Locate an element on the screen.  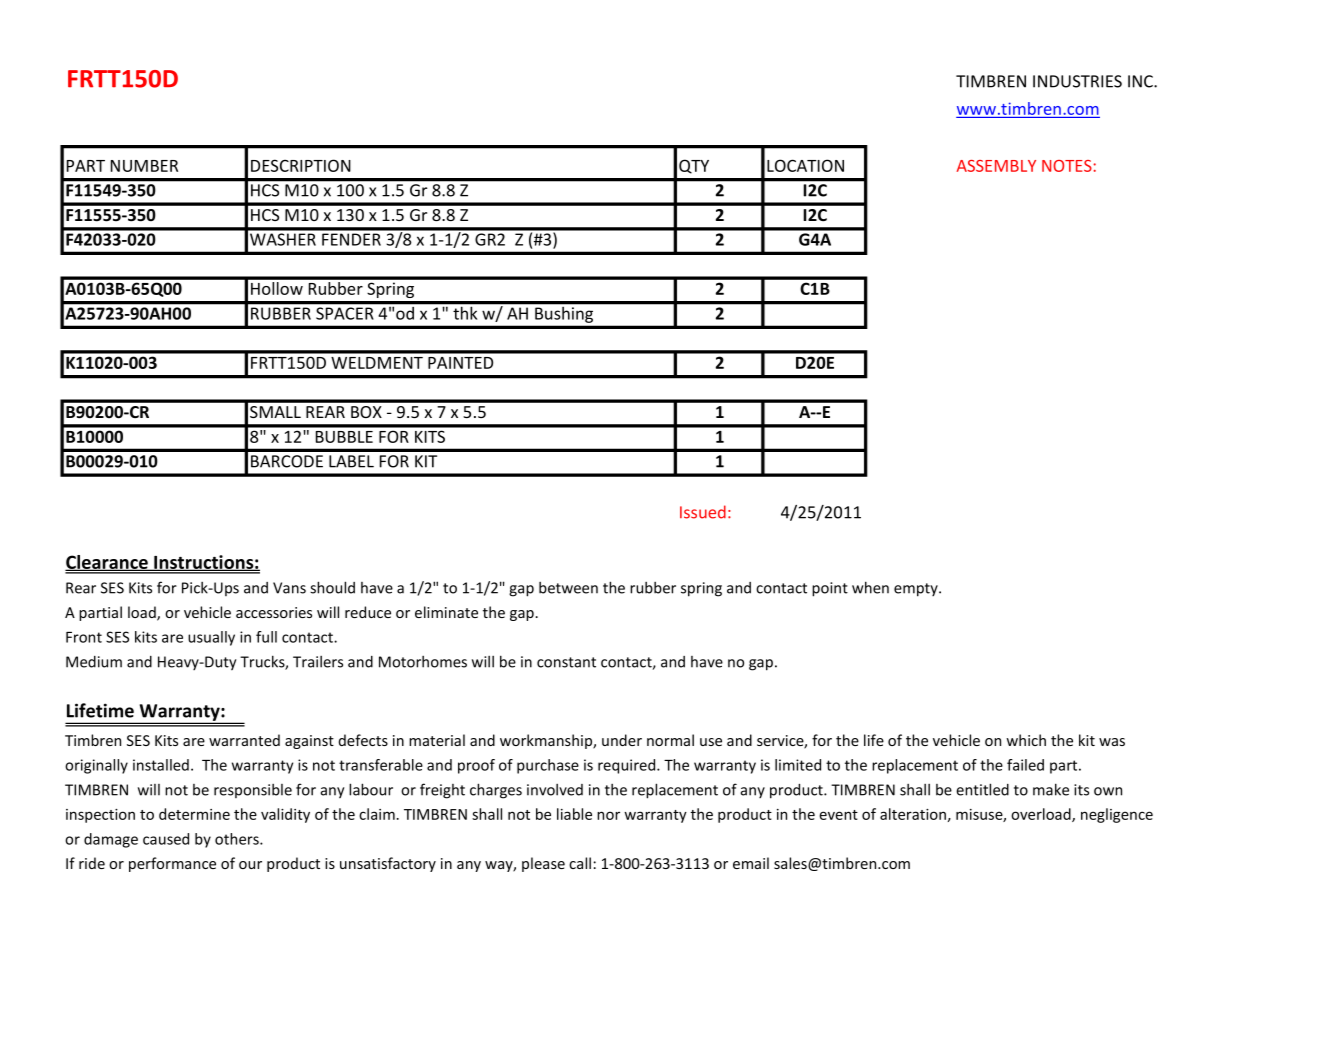
INDUSTRIES is located at coordinates (1077, 81).
